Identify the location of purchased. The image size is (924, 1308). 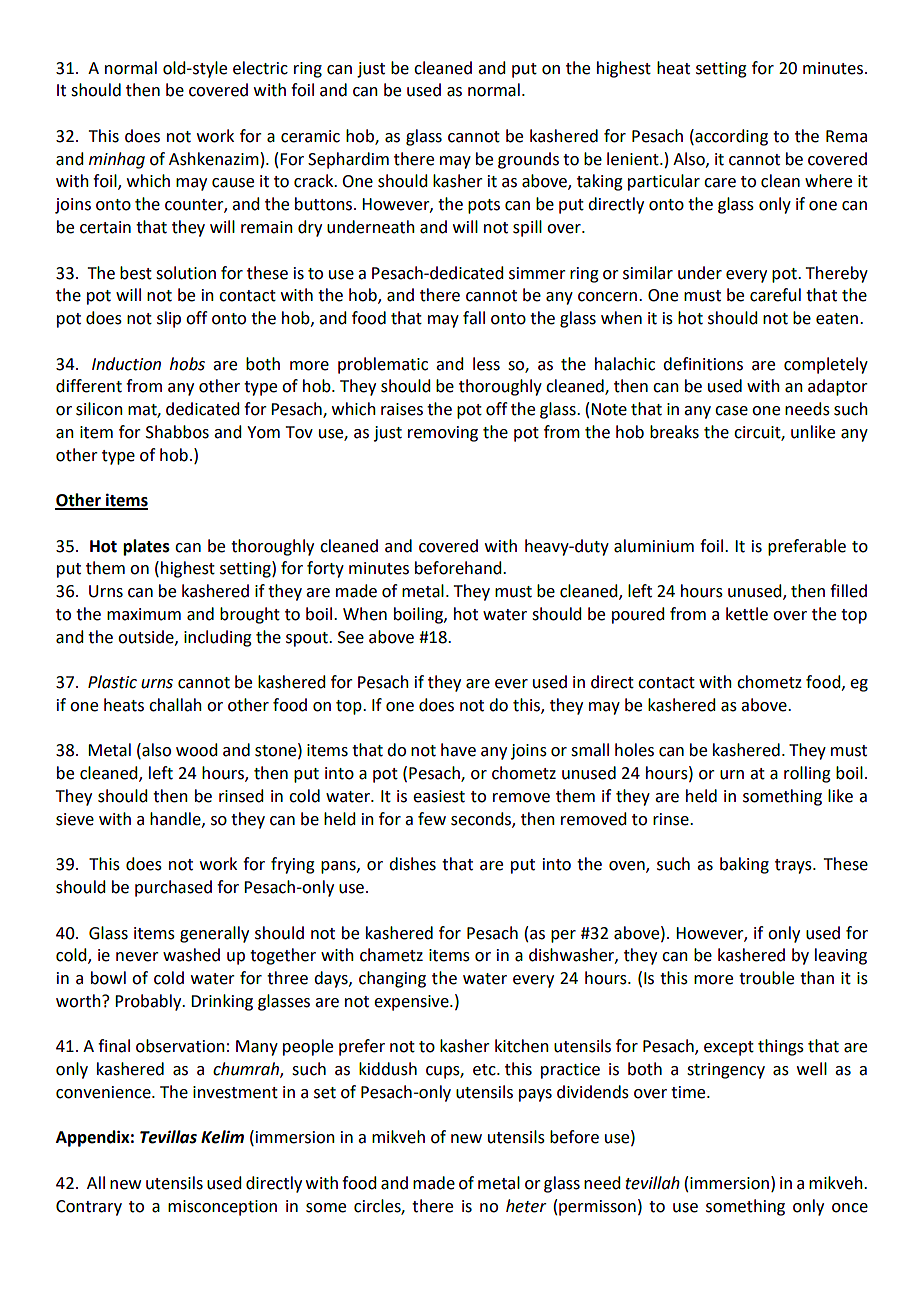
(173, 888).
